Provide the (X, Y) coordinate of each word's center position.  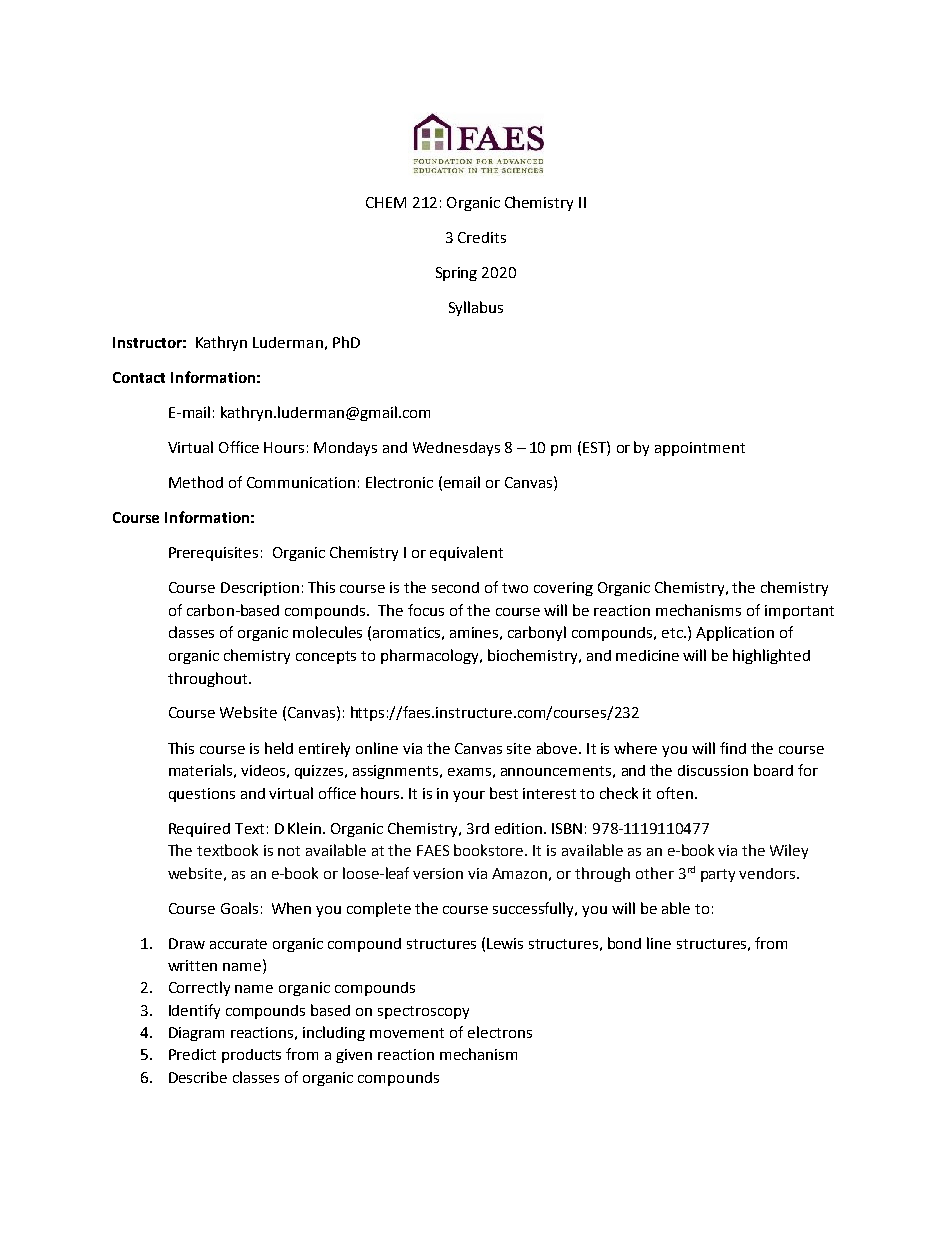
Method (196, 482)
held (279, 748)
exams (469, 772)
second (455, 587)
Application (735, 633)
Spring (456, 274)
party (718, 875)
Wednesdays (456, 449)
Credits (482, 237)
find (733, 748)
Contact (139, 377)
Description (260, 589)
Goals (239, 908)
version (438, 873)
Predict (192, 1054)
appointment (700, 449)
